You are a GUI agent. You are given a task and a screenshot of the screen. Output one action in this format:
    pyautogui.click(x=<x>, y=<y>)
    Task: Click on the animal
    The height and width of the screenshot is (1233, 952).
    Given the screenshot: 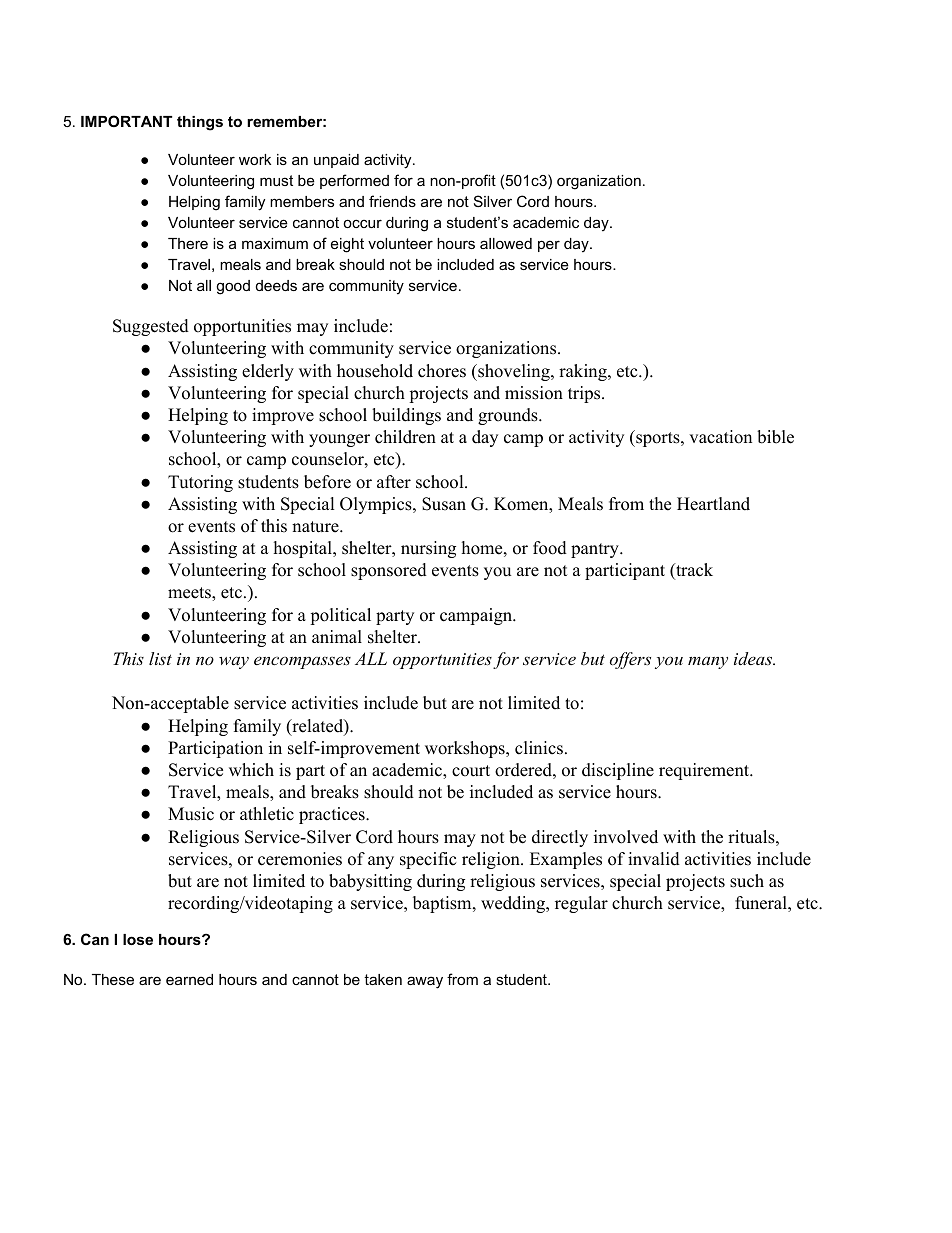 What is the action you would take?
    pyautogui.click(x=337, y=636)
